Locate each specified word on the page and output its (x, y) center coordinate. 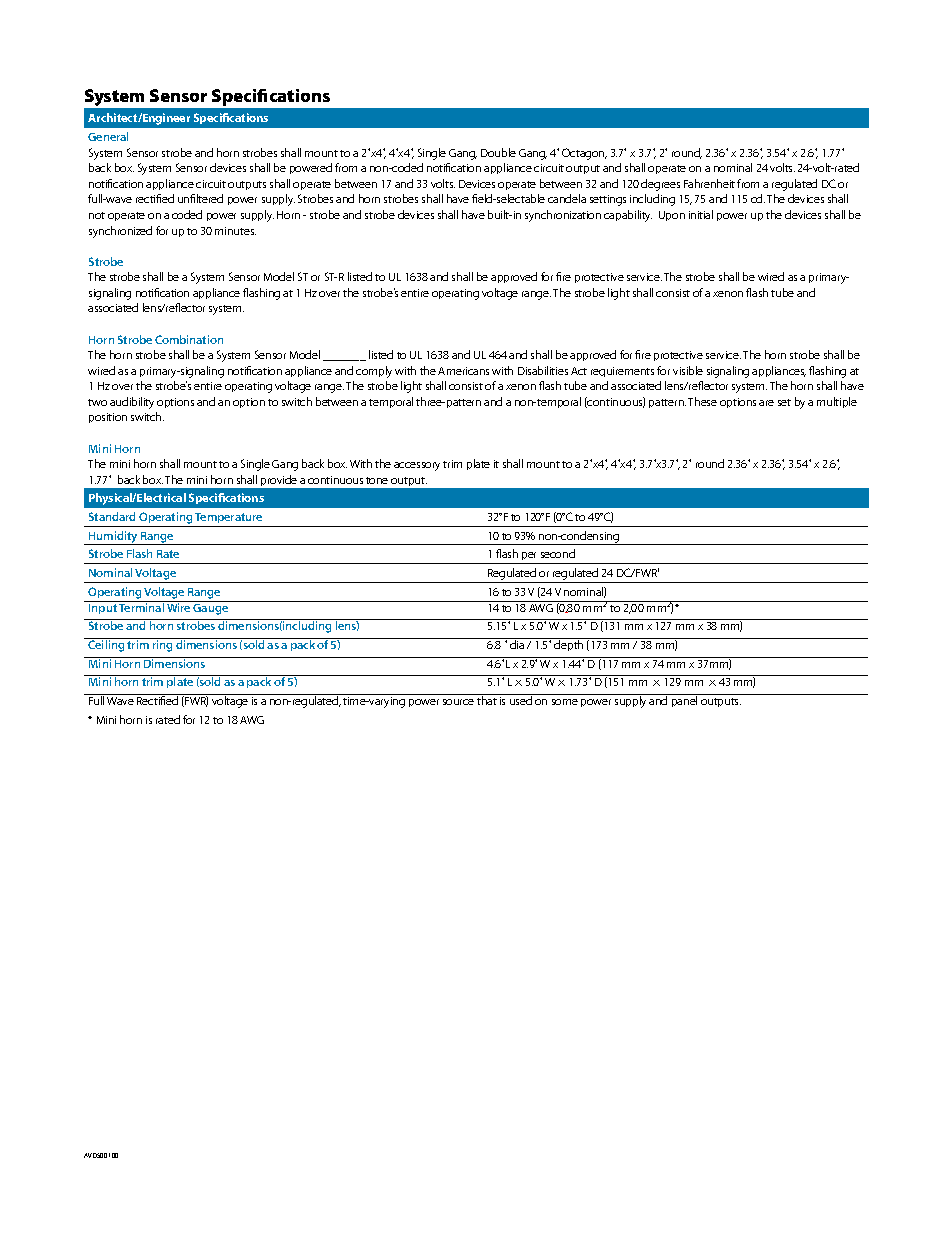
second (558, 553)
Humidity (113, 538)
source (458, 702)
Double (498, 152)
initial (701, 214)
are (766, 403)
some (565, 702)
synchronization (563, 216)
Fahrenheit (709, 183)
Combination (189, 339)
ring (163, 645)
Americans (463, 371)
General (108, 136)
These (702, 401)
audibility (132, 403)
